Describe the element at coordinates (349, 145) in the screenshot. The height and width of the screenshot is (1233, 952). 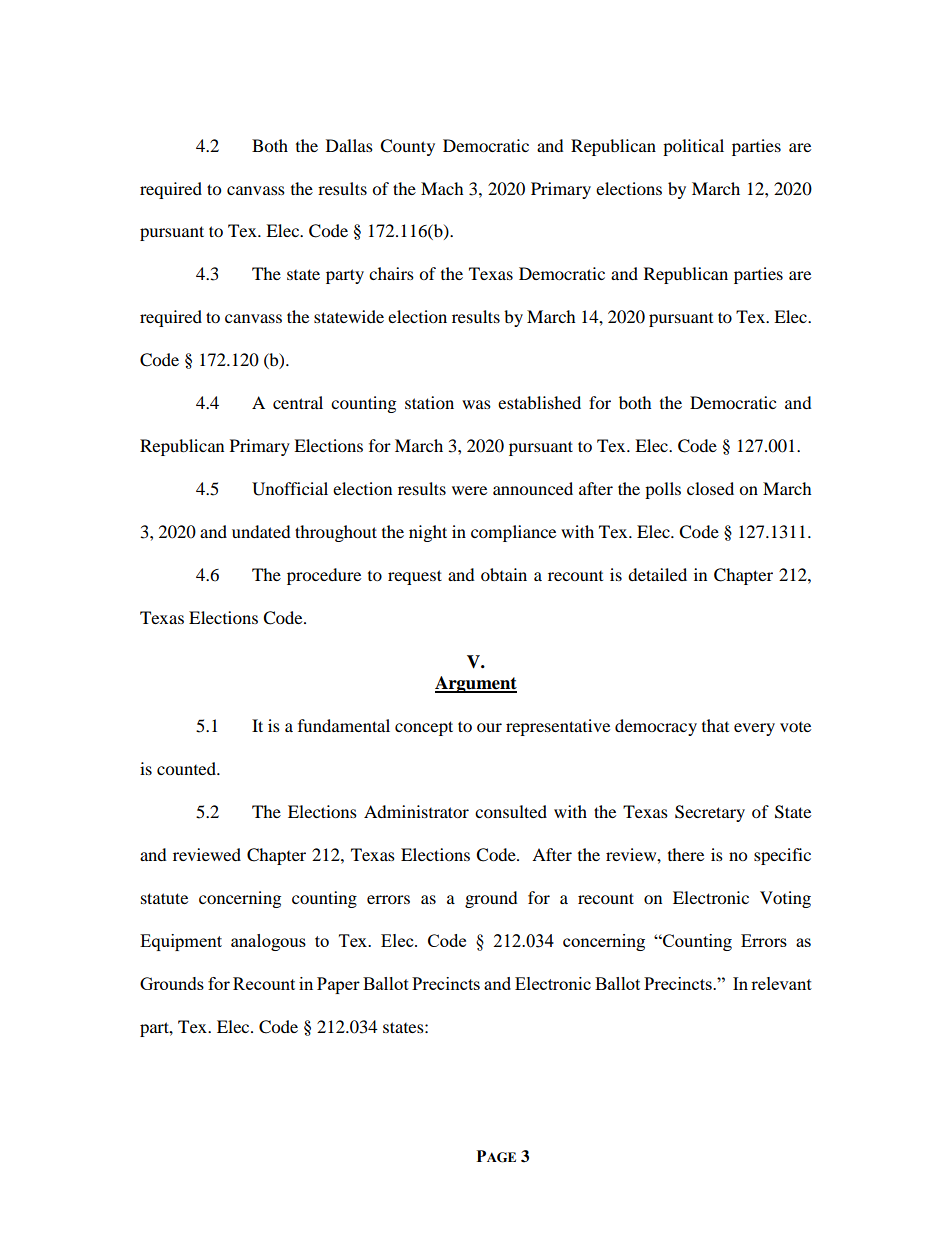
I see `Dallas` at that location.
